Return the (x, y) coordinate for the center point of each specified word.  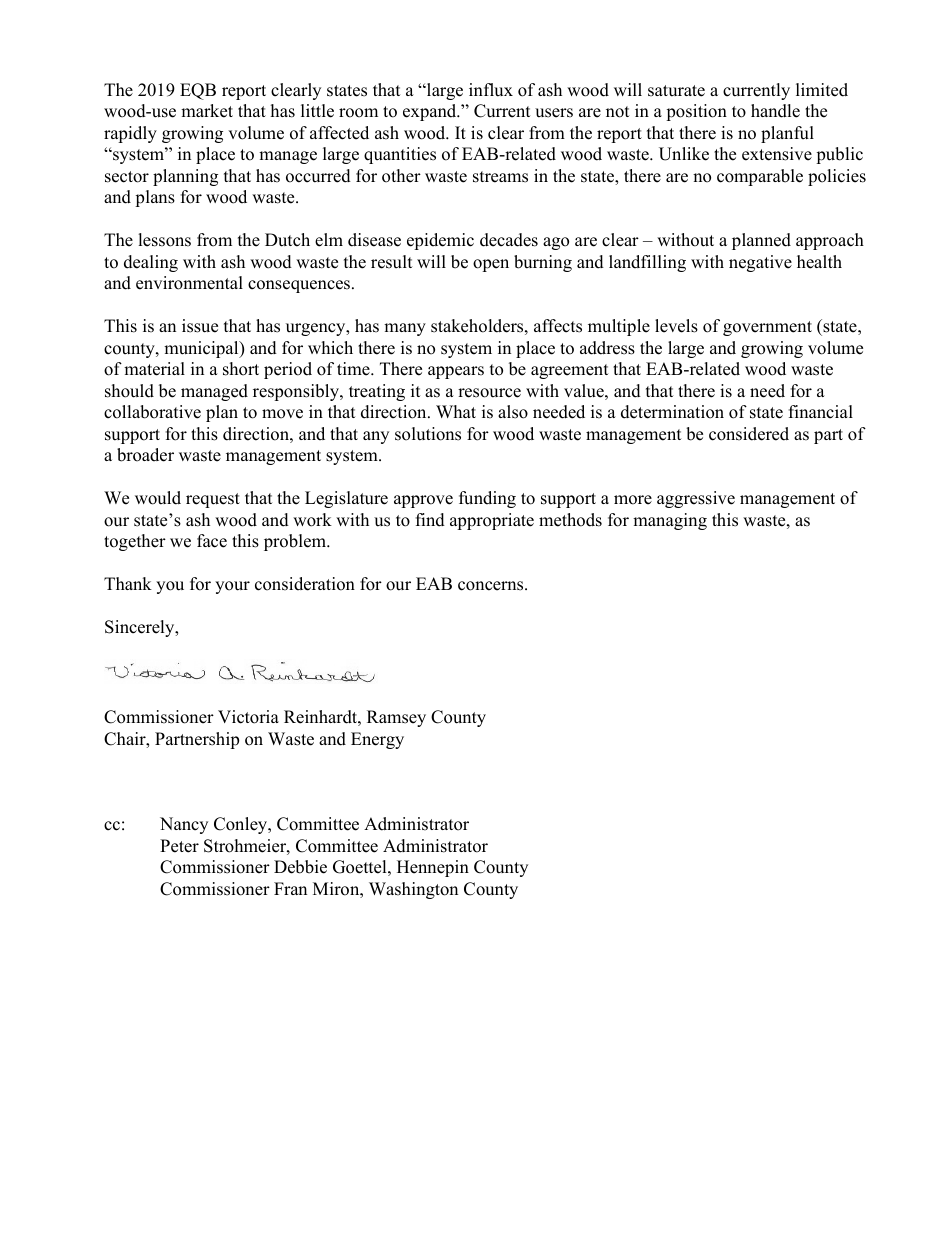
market (207, 111)
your (232, 587)
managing (670, 521)
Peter (179, 846)
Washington (413, 890)
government (767, 328)
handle (775, 111)
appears (456, 372)
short (241, 369)
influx (491, 90)
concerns (492, 586)
